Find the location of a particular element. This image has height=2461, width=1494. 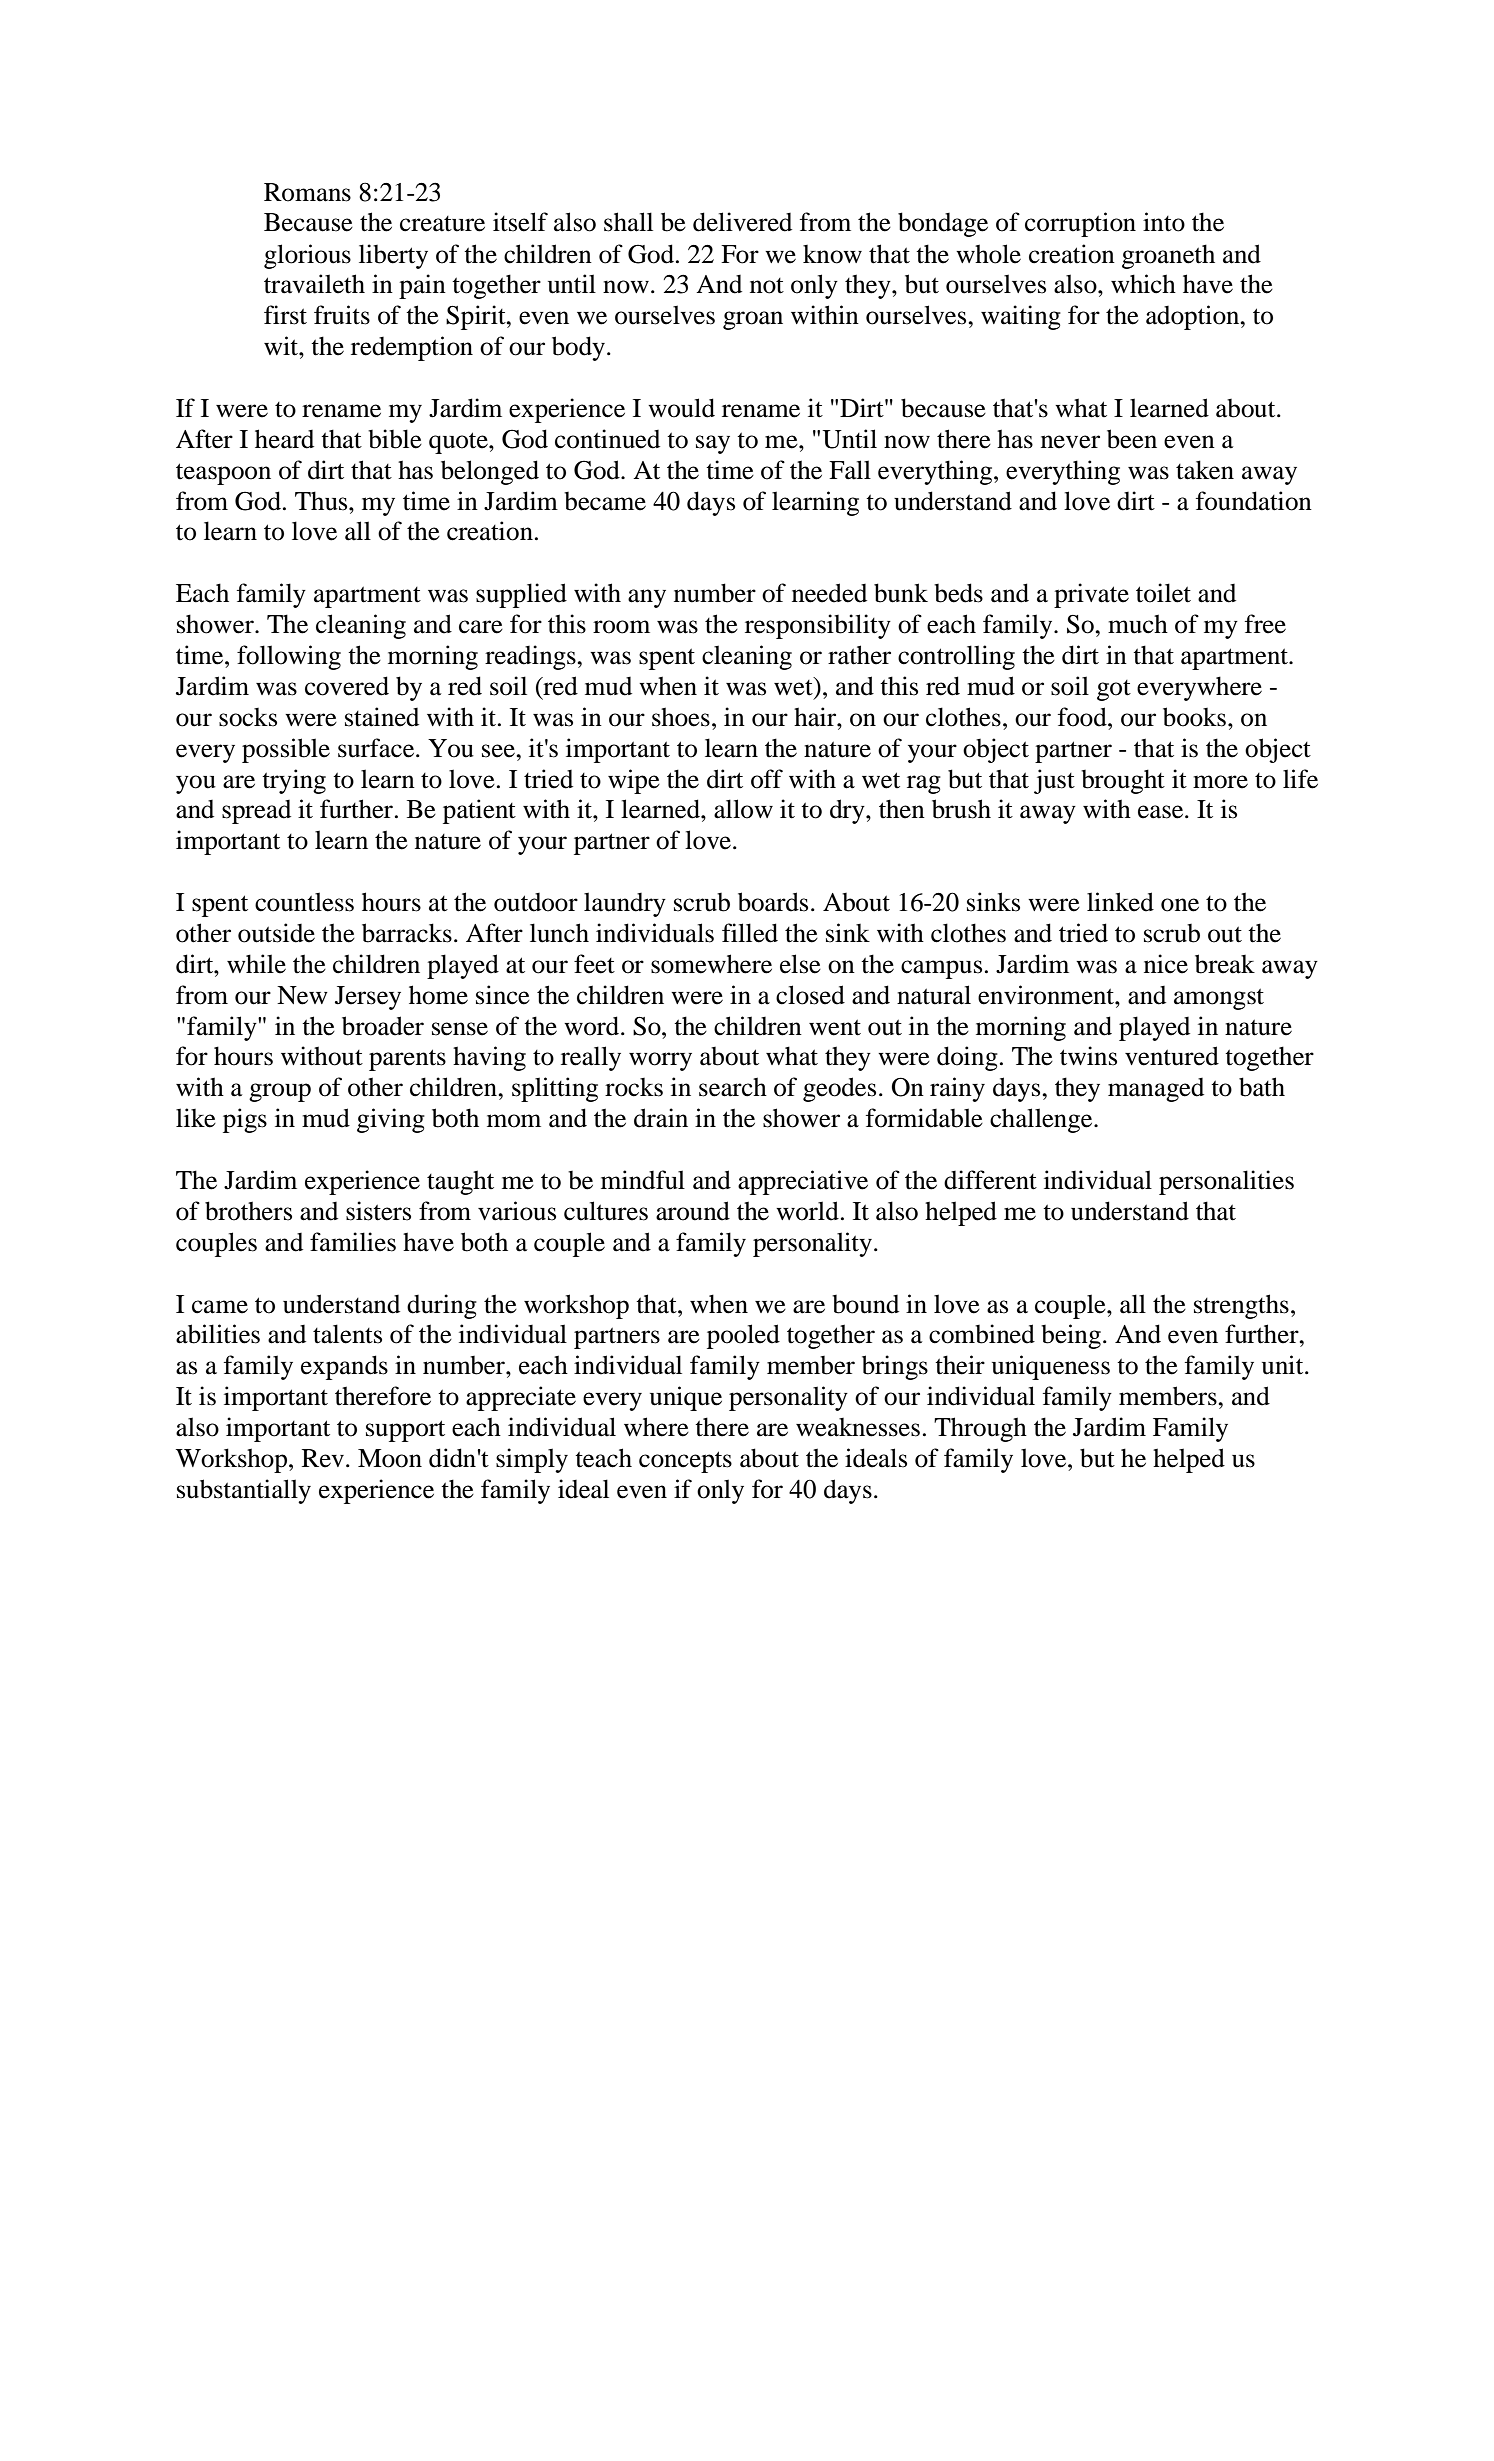

toilet is located at coordinates (1163, 593).
